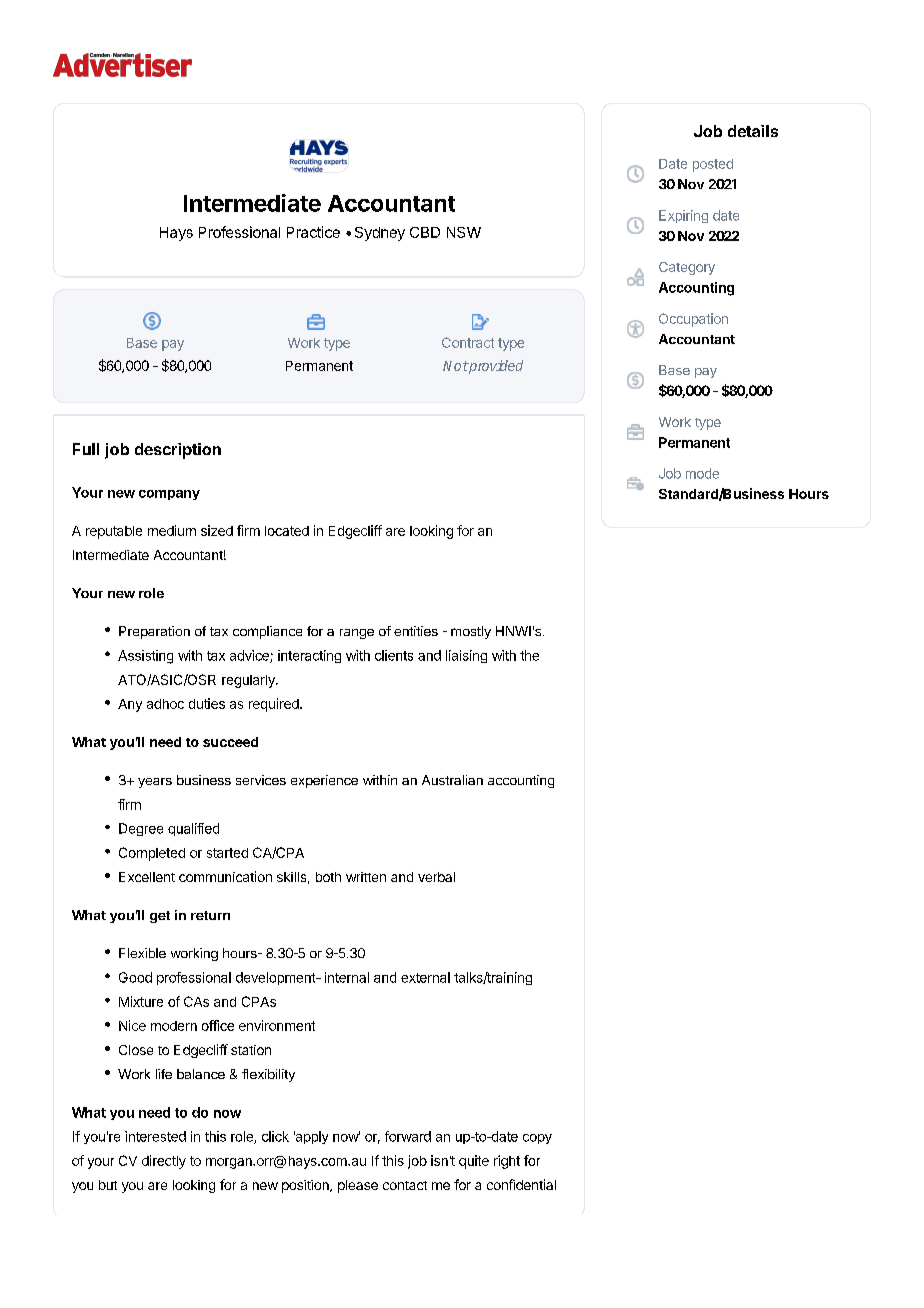 The width and height of the document is (924, 1308). Describe the element at coordinates (408, 1136) in the document. I see `forward` at that location.
